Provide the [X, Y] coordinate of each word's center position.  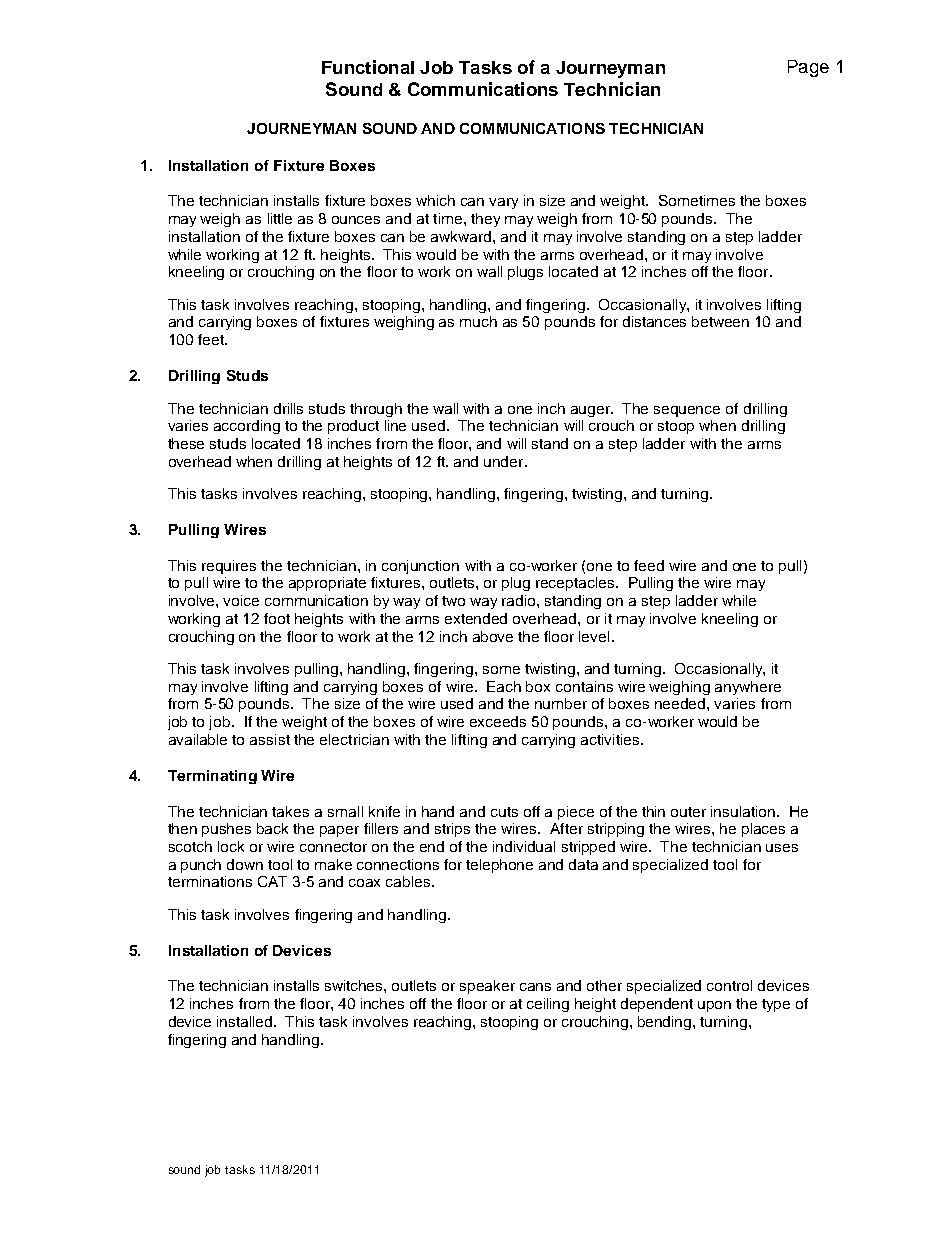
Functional [368, 67]
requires [229, 567]
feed [649, 565]
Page [808, 68]
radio [520, 600]
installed [246, 1021]
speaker [487, 987]
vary [503, 203]
